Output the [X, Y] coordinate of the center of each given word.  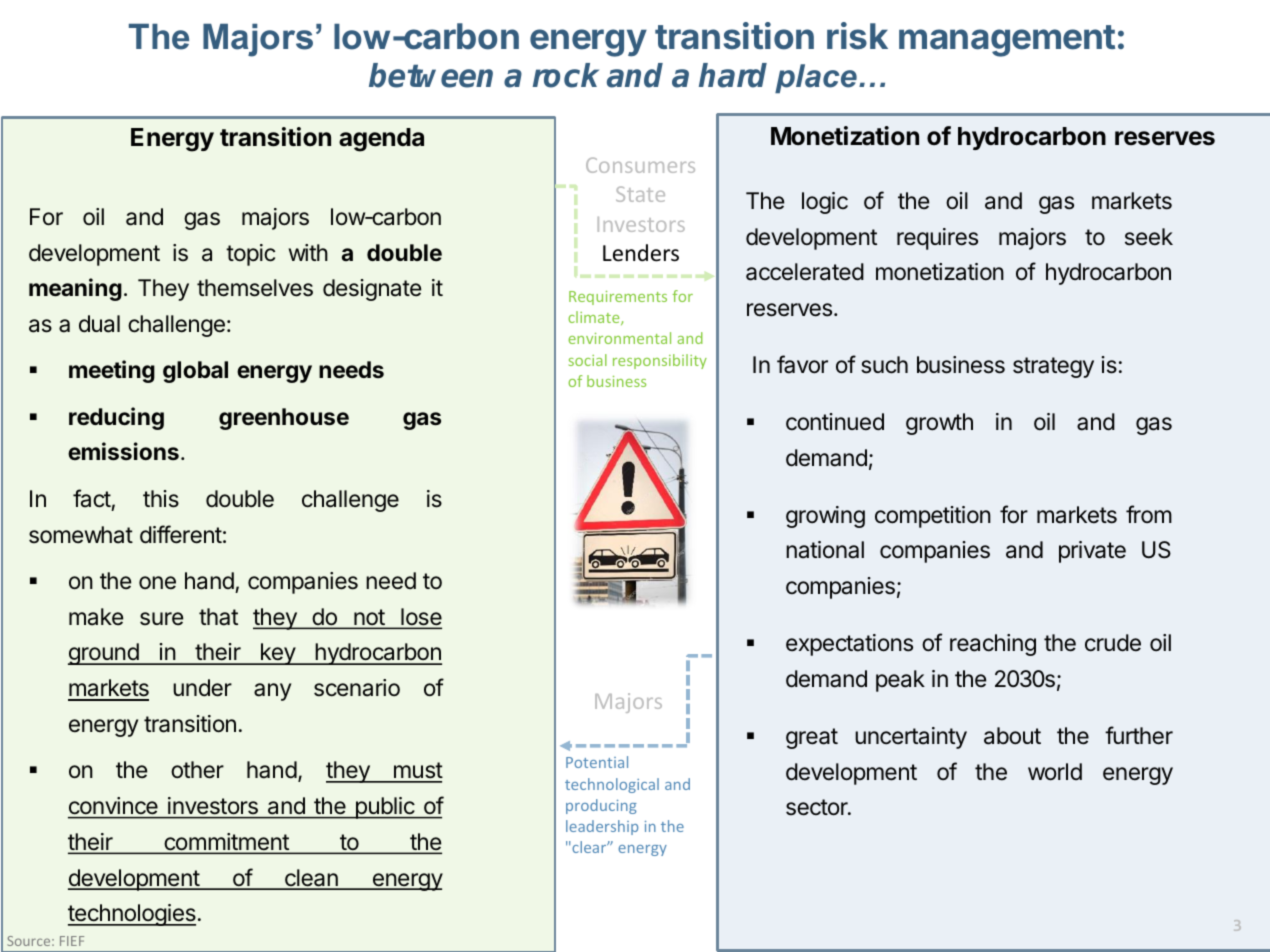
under [202, 688]
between [431, 75]
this [161, 499]
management [1007, 41]
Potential [597, 762]
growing [825, 517]
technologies [132, 915]
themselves [255, 288]
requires [937, 239]
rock [566, 75]
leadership [602, 827]
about [1012, 736]
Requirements [618, 298]
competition [933, 517]
